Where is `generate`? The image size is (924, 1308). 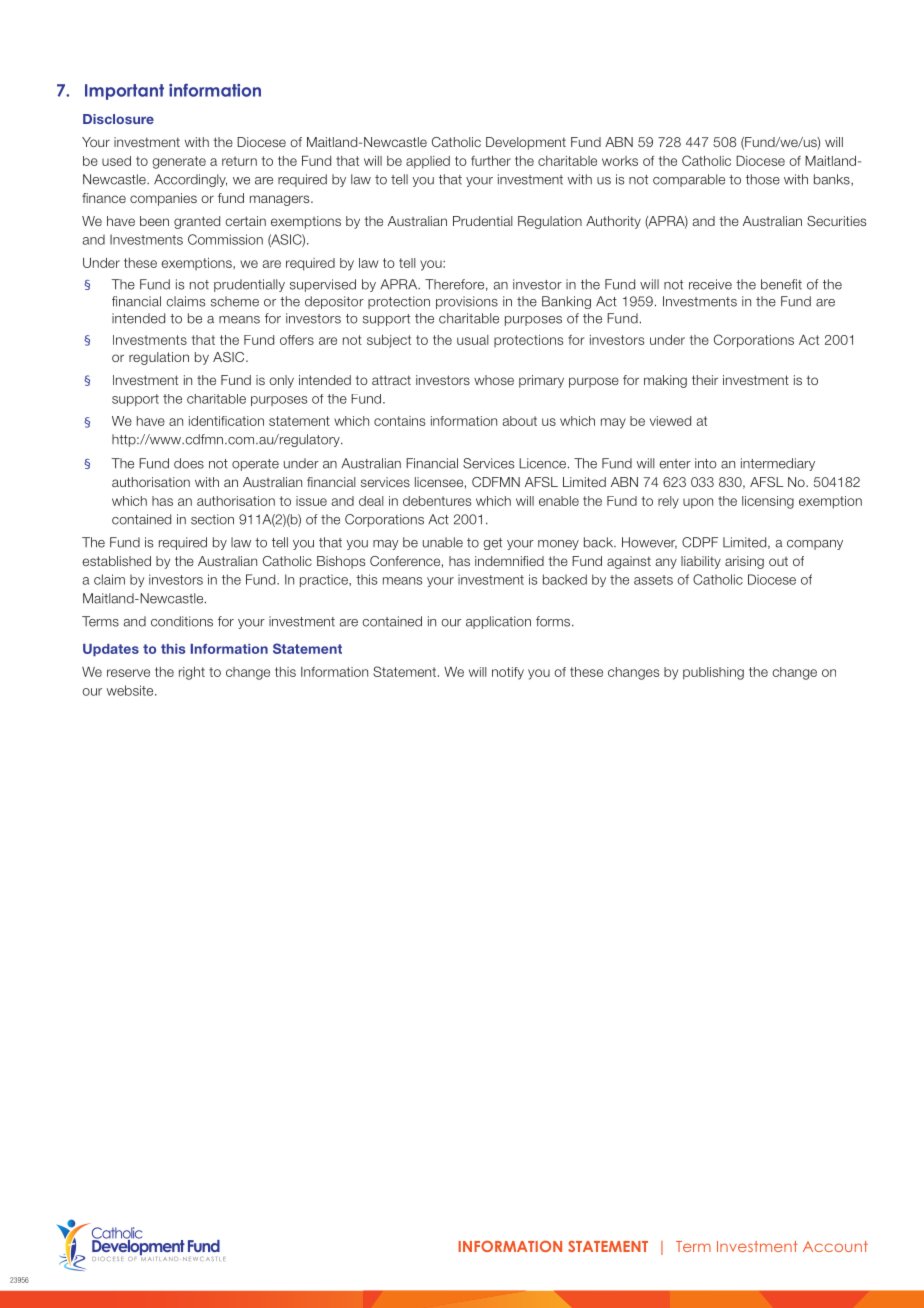
generate is located at coordinates (179, 162).
